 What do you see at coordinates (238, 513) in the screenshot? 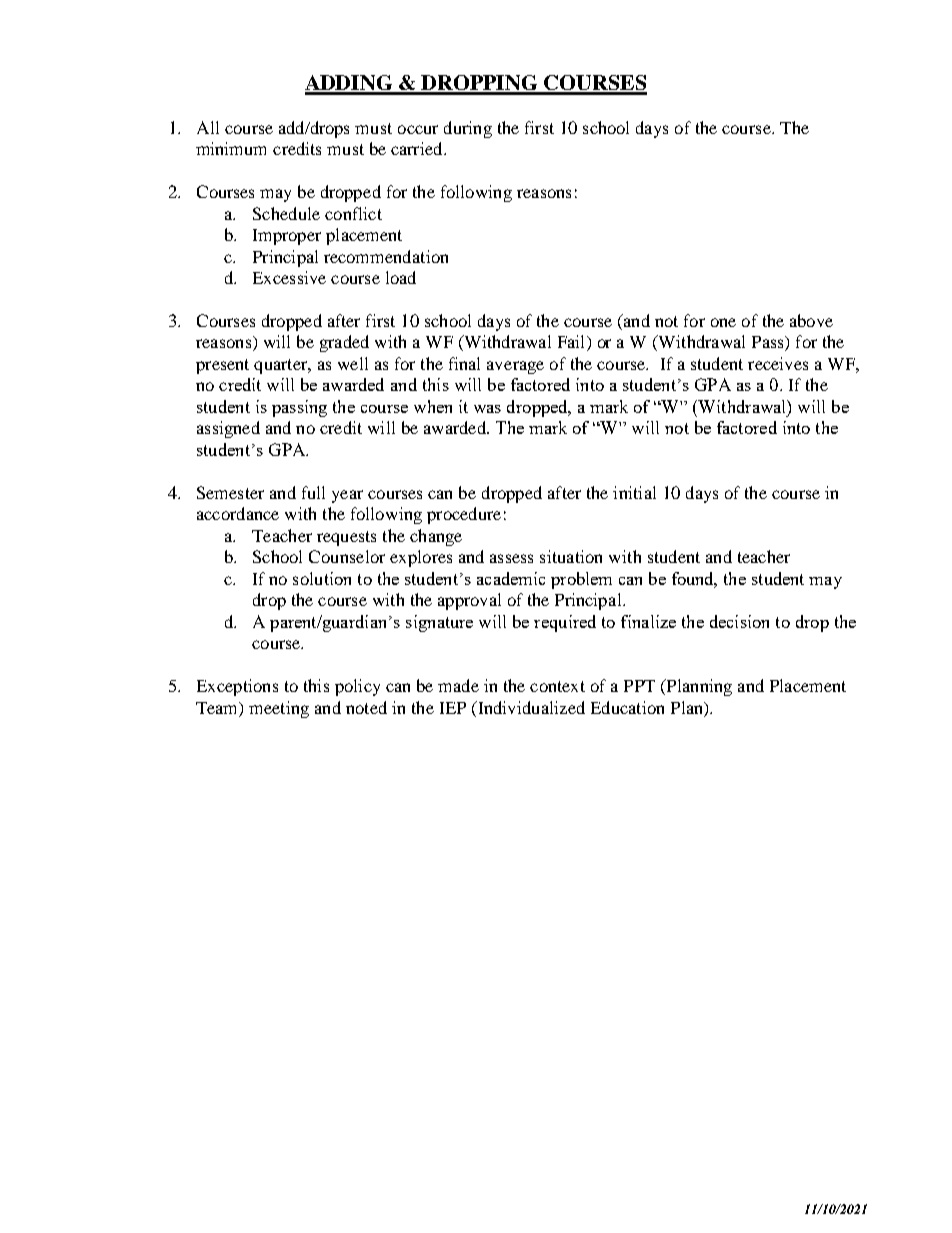
I see `accordance` at bounding box center [238, 513].
